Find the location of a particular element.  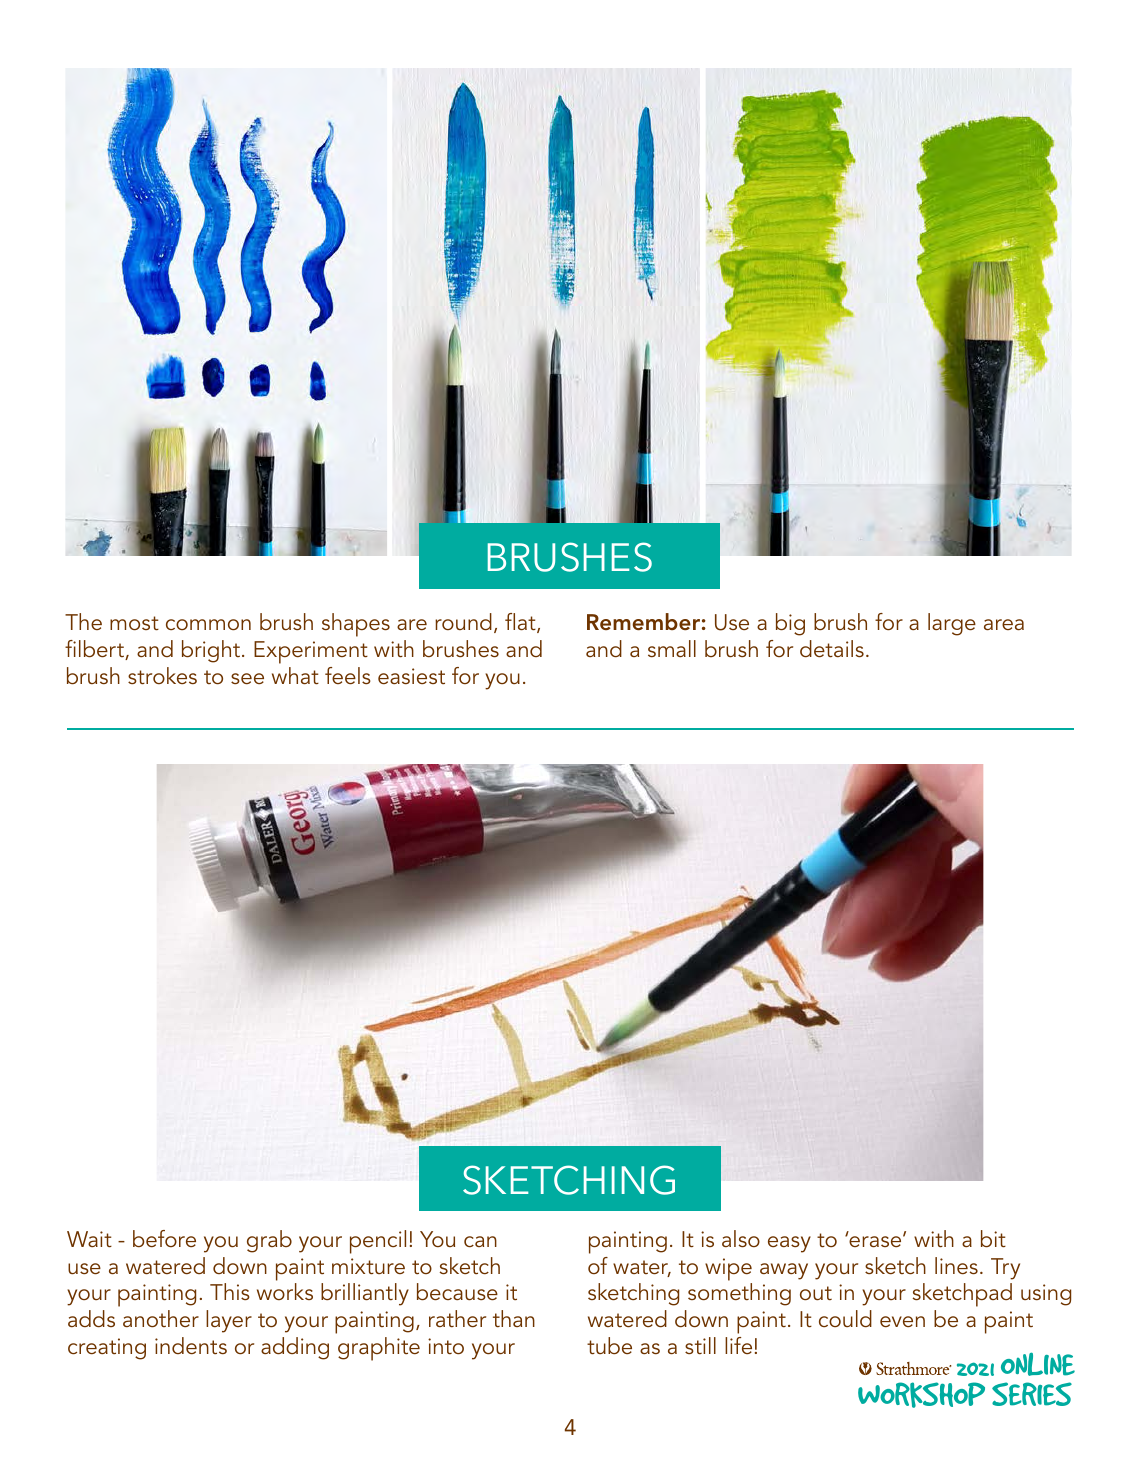

easy is located at coordinates (789, 1244).
